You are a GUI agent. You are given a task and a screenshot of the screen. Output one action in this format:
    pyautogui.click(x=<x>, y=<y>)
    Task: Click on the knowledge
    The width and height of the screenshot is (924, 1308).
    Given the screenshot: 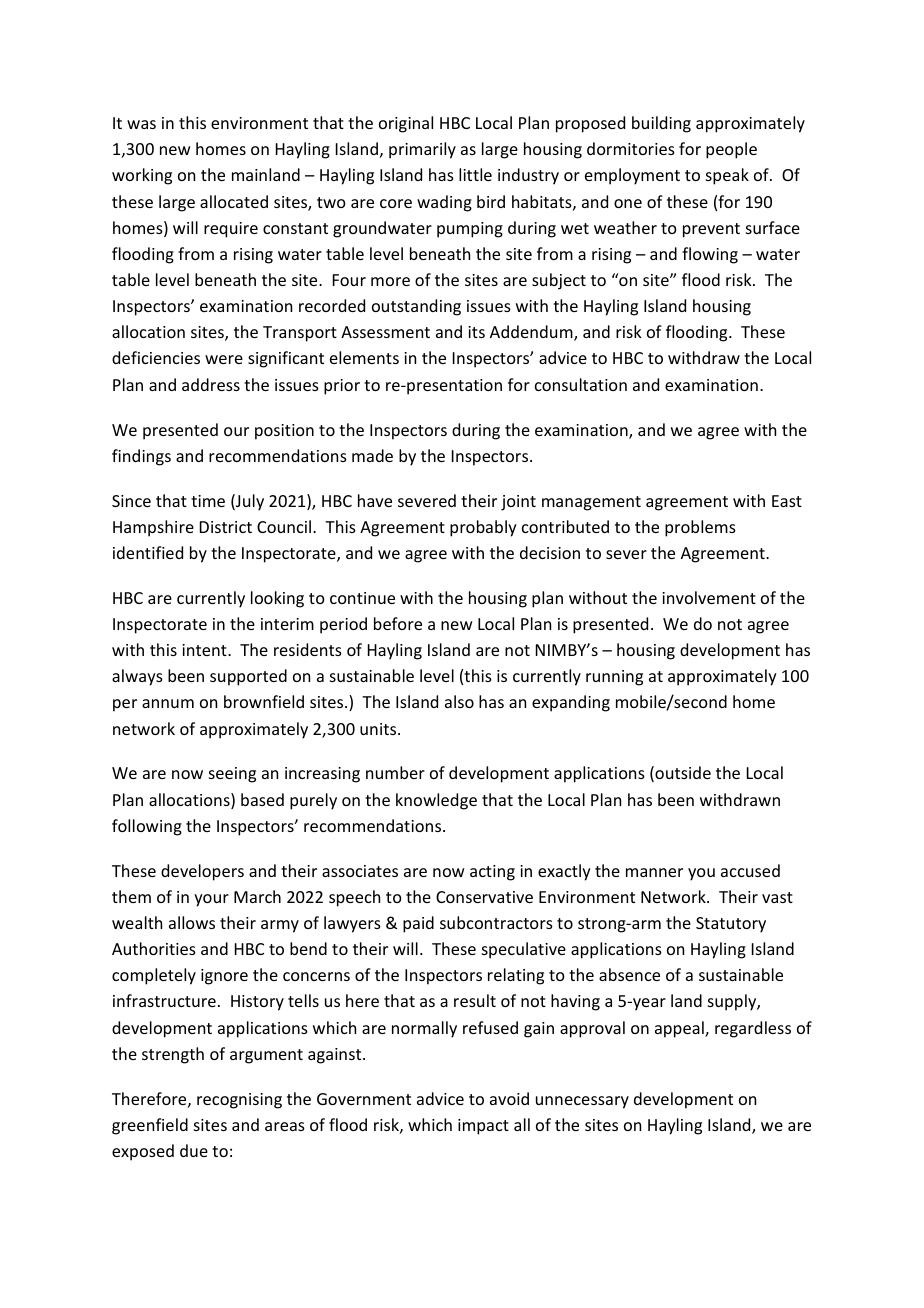 What is the action you would take?
    pyautogui.click(x=436, y=801)
